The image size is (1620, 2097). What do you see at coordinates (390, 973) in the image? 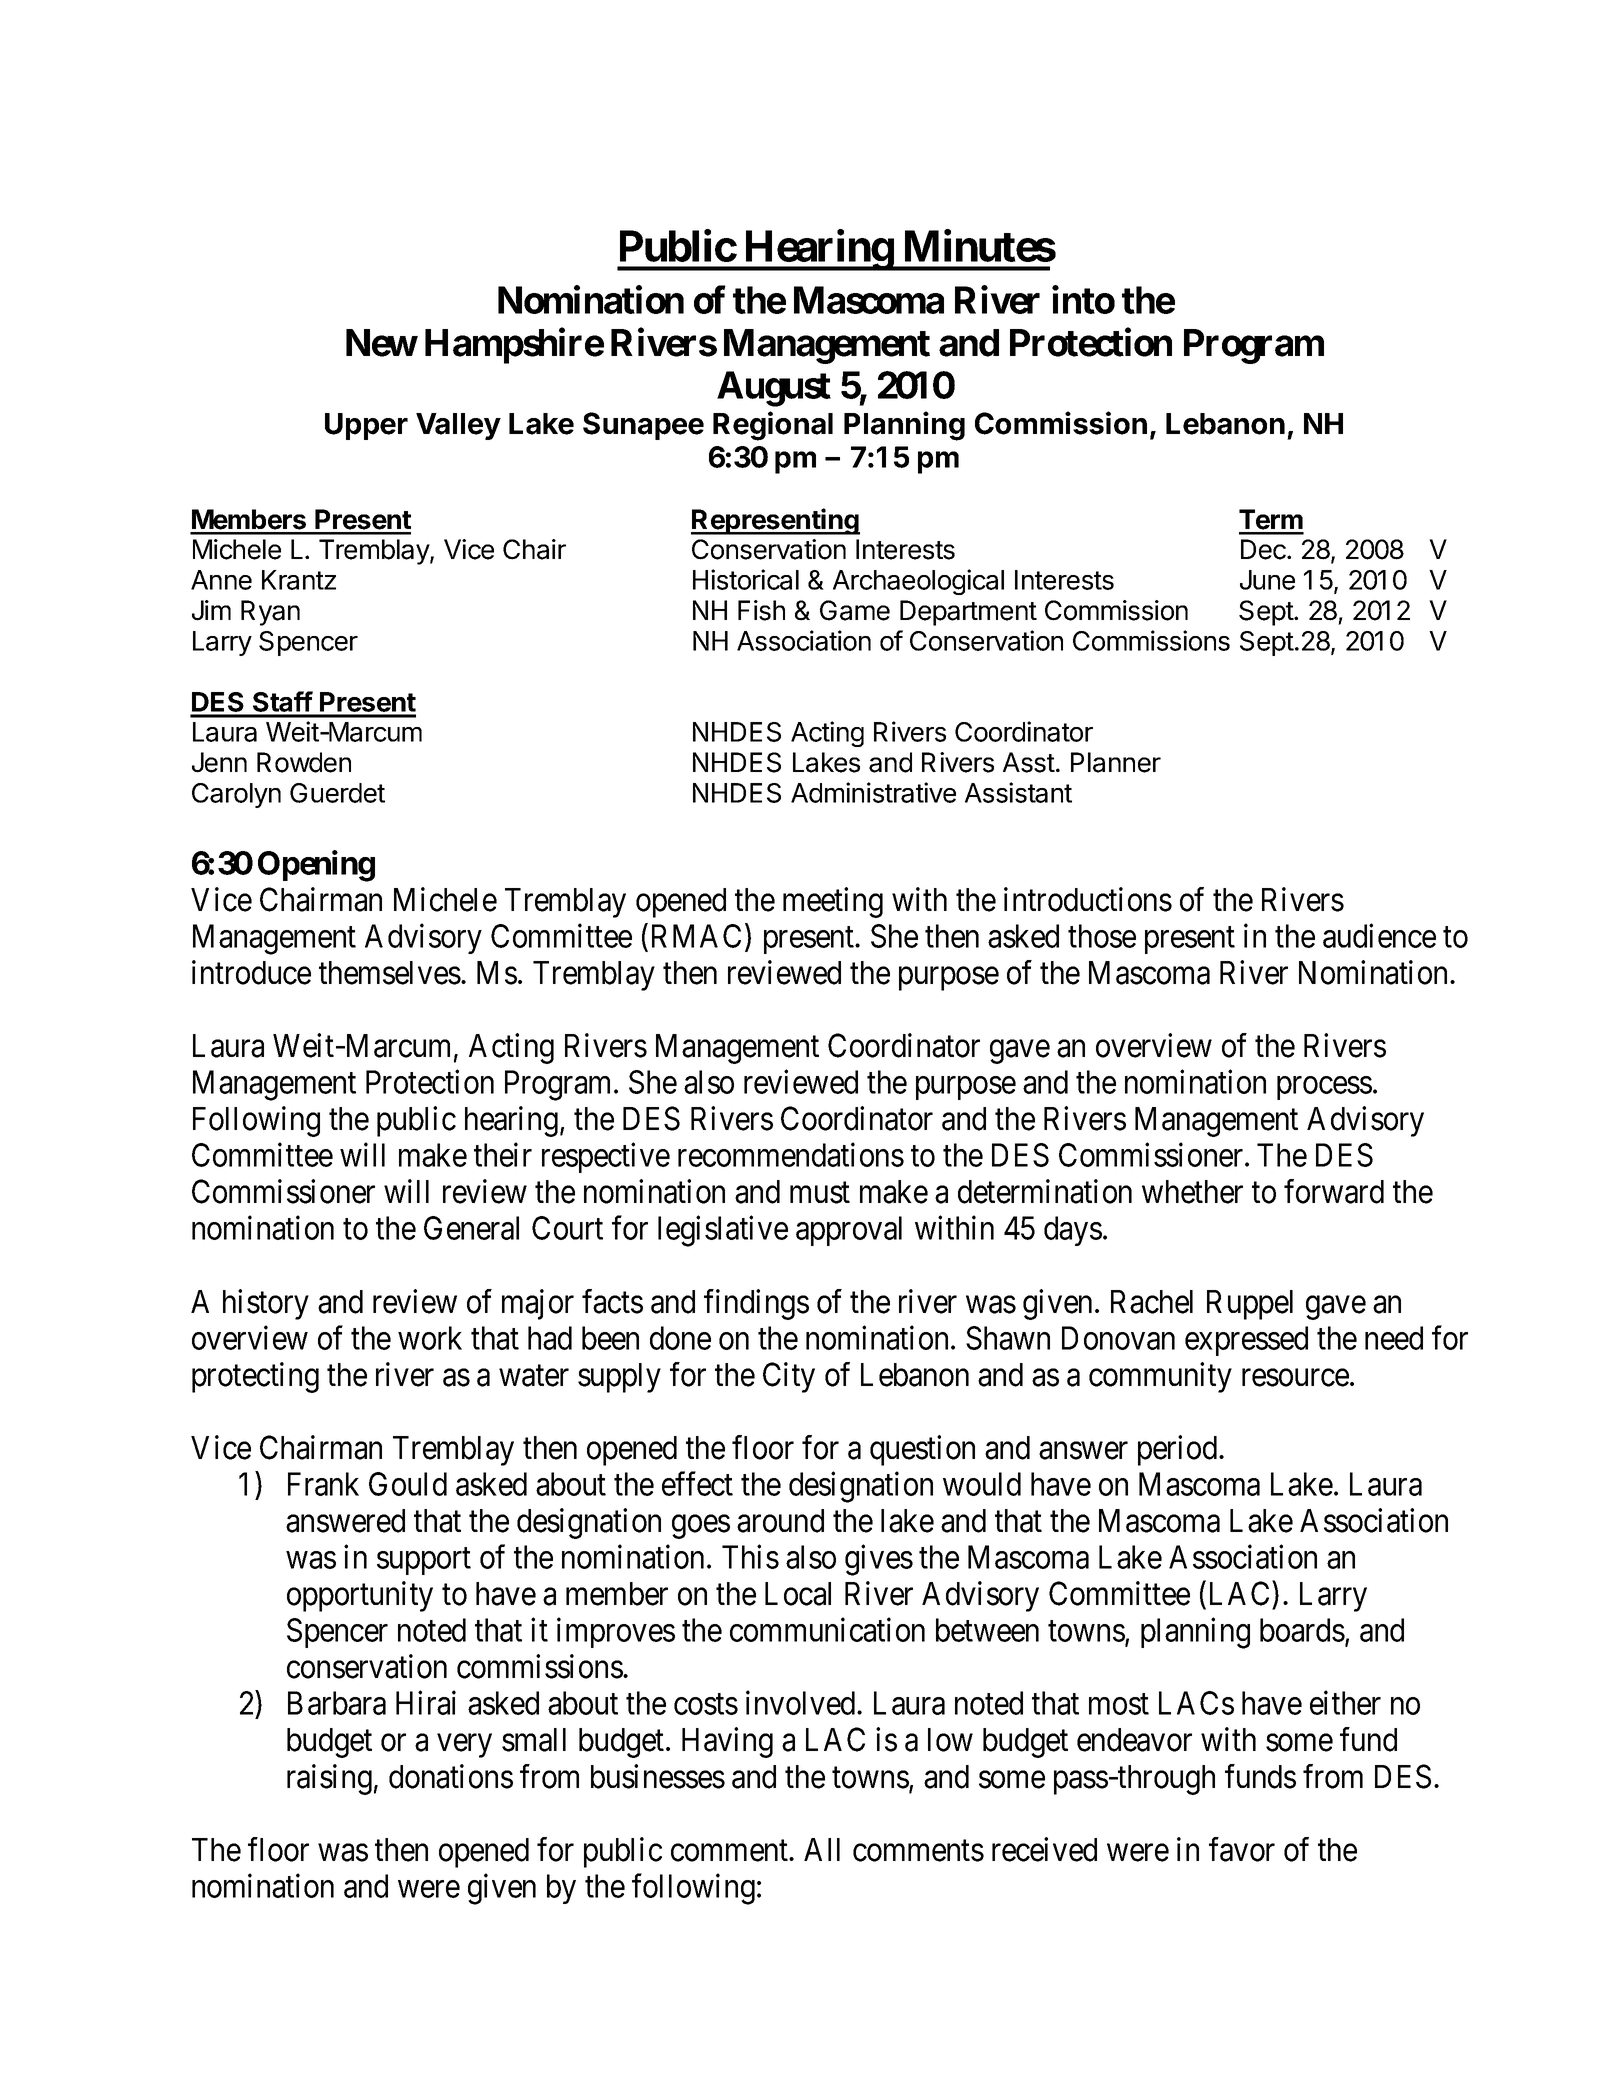
I see `themselves` at bounding box center [390, 973].
